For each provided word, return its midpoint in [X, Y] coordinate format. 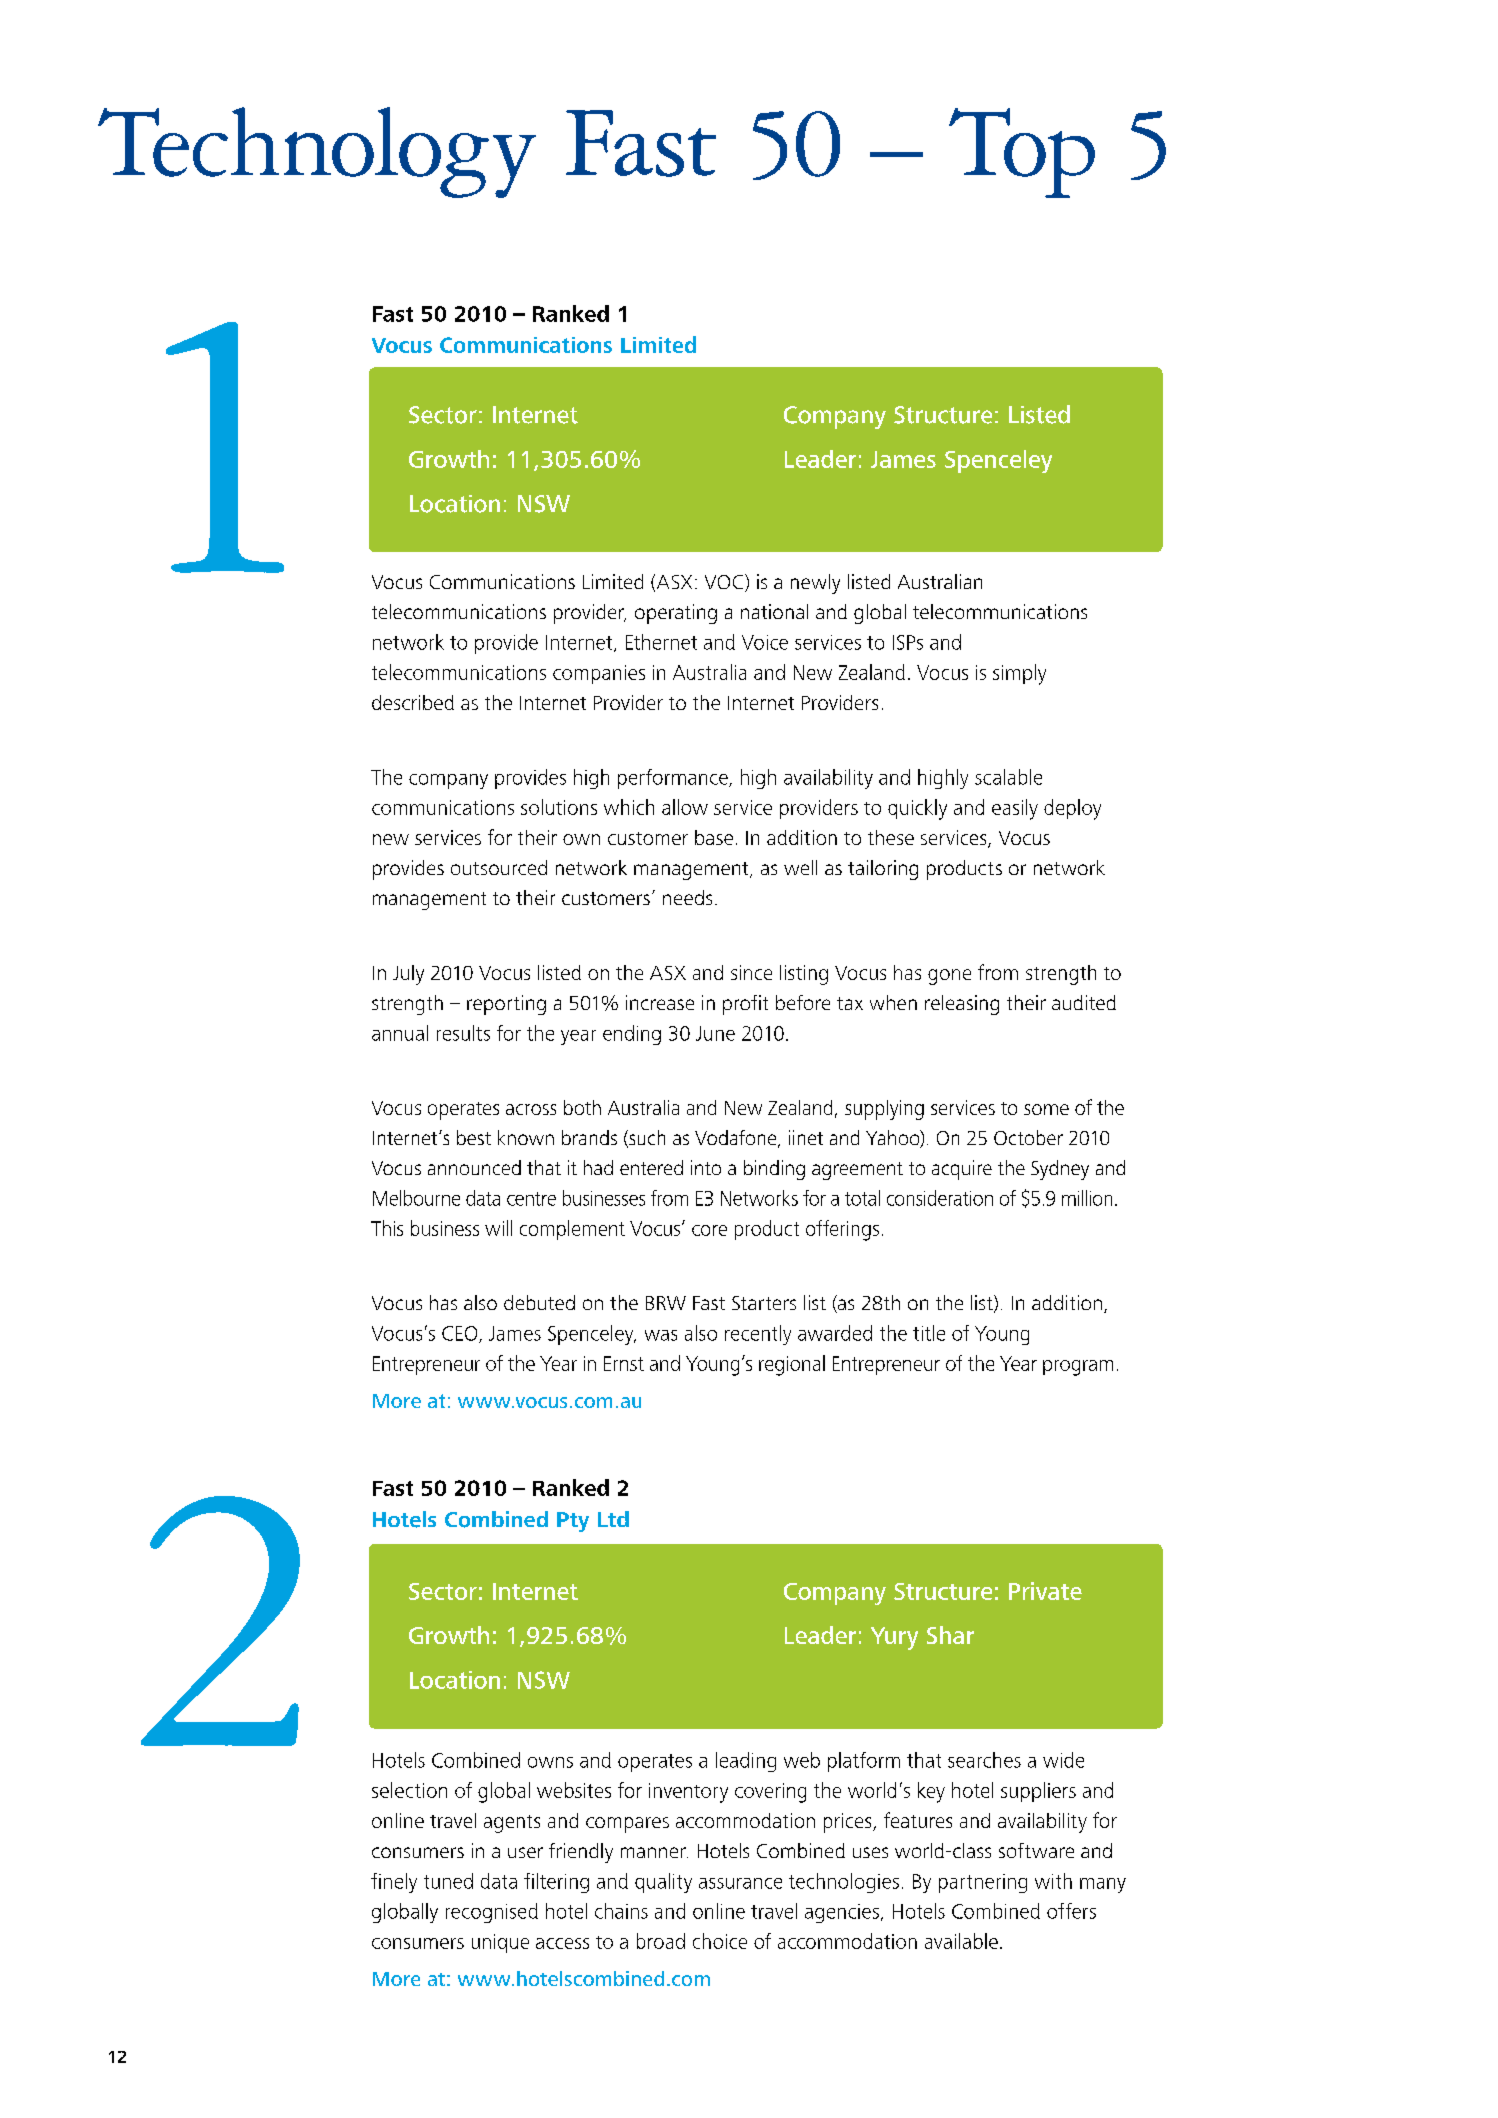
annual [400, 1033]
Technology [317, 152]
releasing [962, 1005]
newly [815, 584]
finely [394, 1883]
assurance [740, 1883]
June [715, 1033]
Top [1022, 153]
